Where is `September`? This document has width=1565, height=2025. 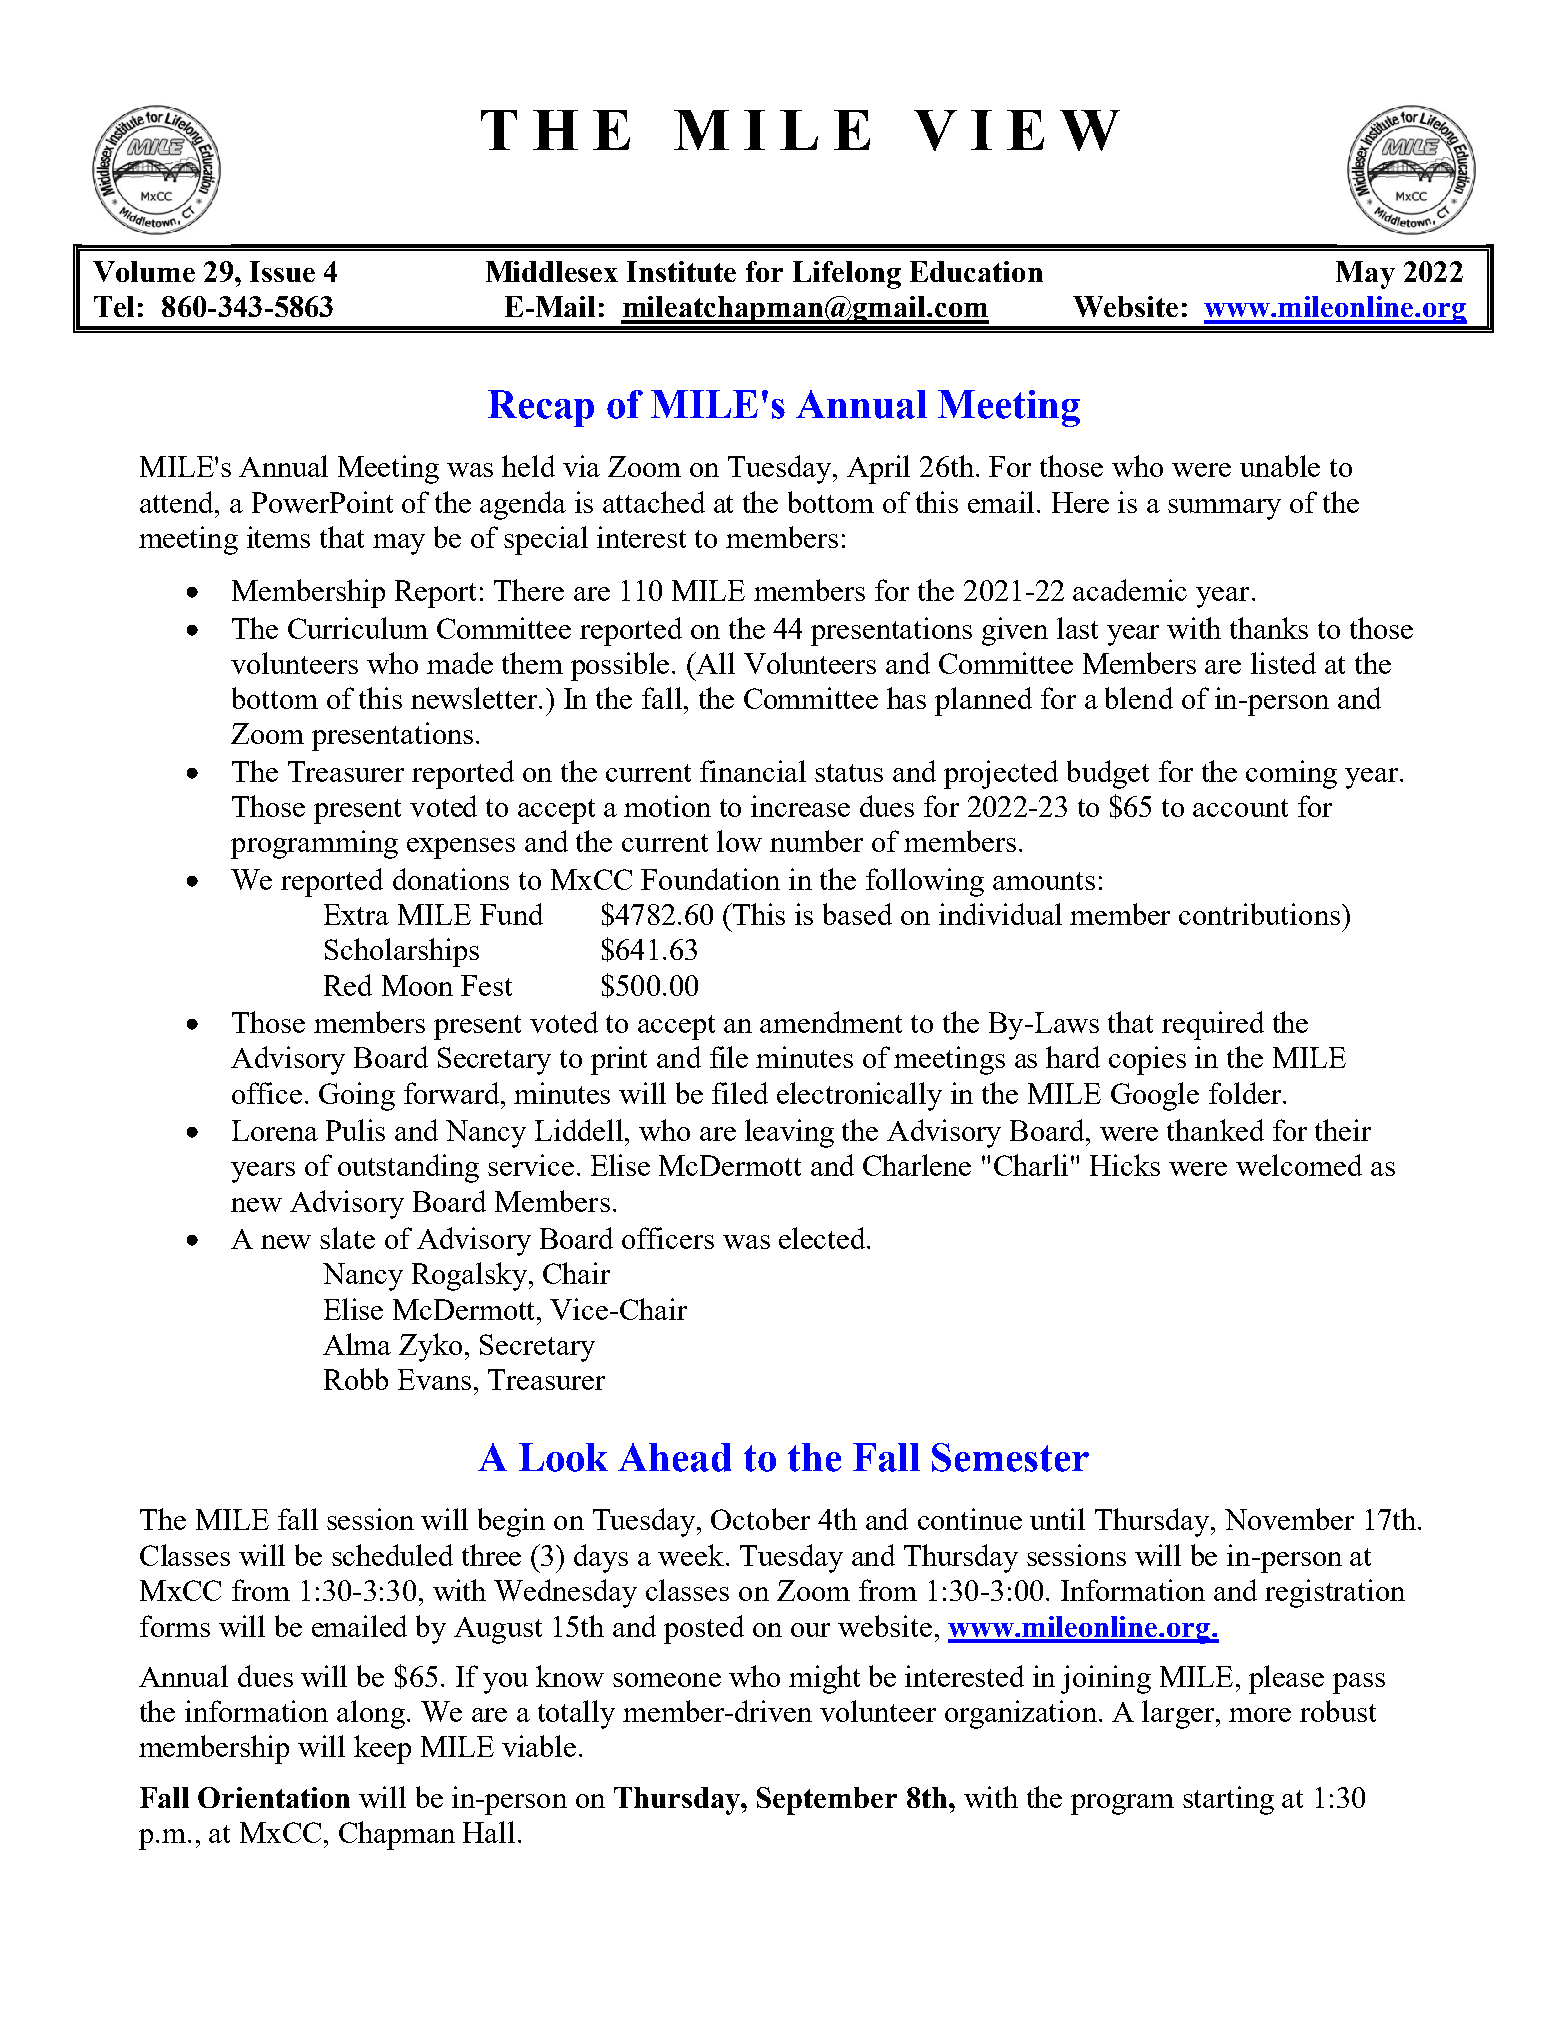 September is located at coordinates (827, 1801).
